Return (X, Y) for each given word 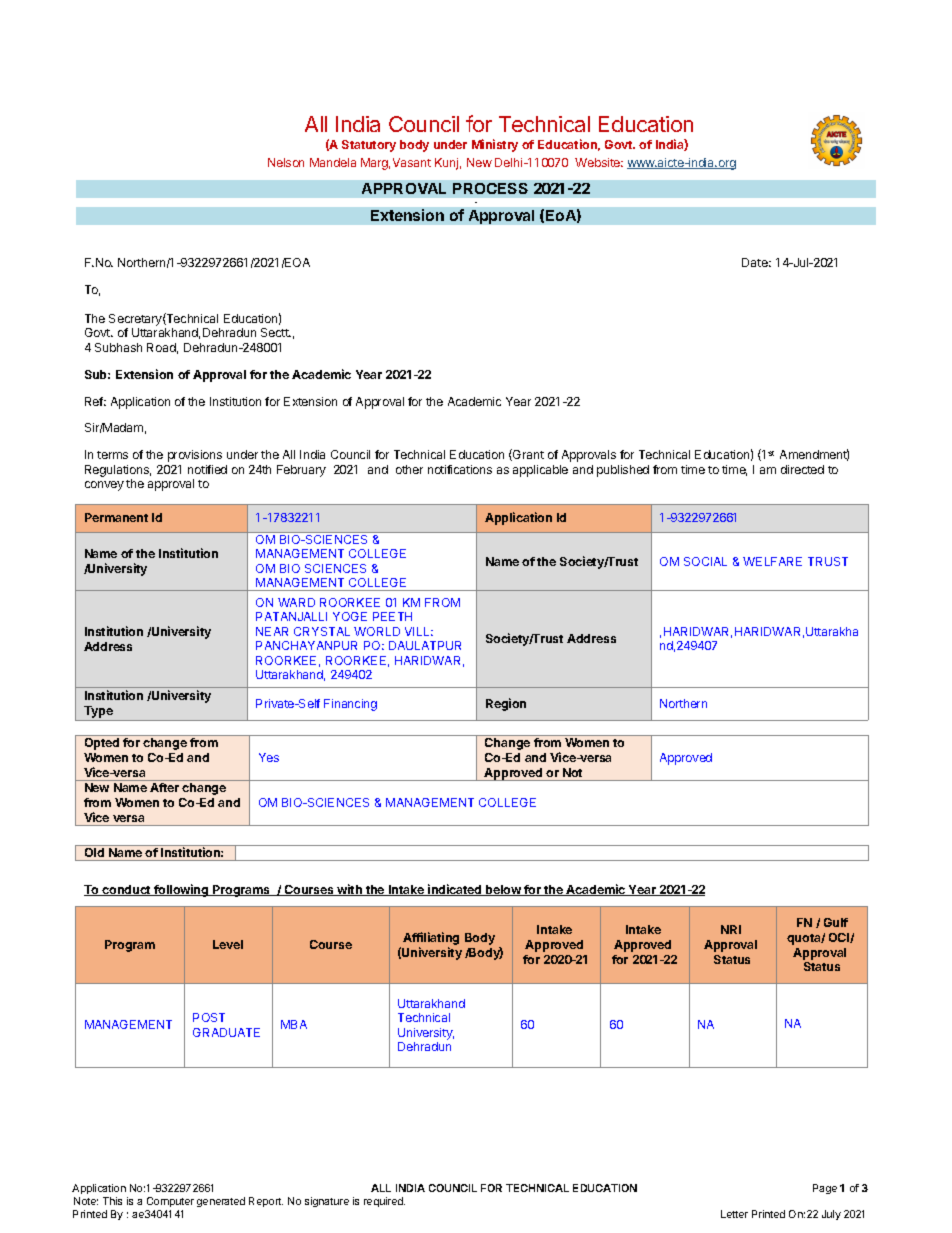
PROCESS (490, 188)
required (384, 1202)
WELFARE (772, 561)
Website (599, 162)
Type (98, 713)
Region (506, 704)
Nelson (286, 162)
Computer (170, 1202)
